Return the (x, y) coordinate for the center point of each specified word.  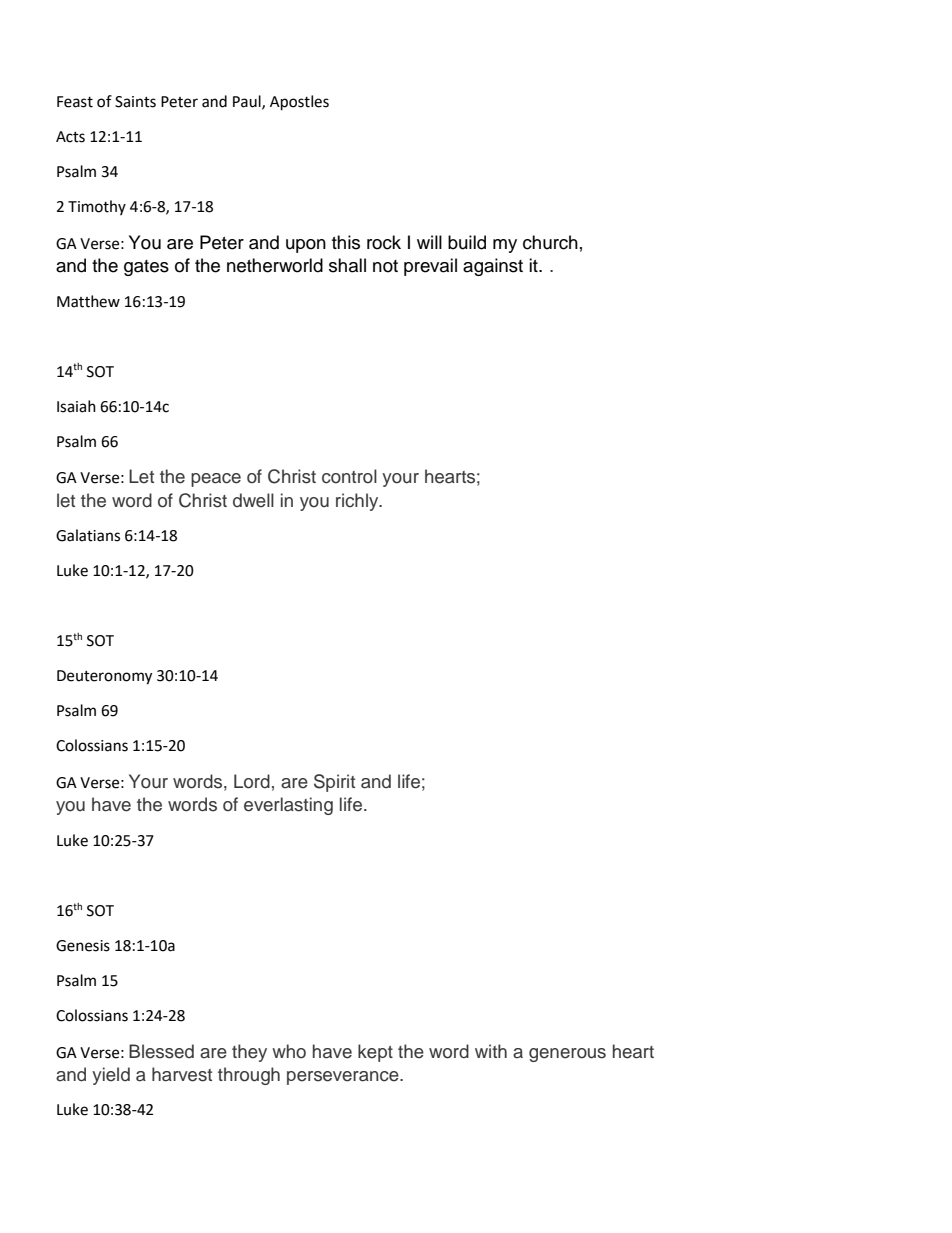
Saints (135, 102)
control (349, 476)
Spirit (334, 783)
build (467, 242)
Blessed (161, 1051)
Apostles (299, 103)
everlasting (288, 806)
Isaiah (76, 406)
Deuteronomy (104, 677)
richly (358, 502)
